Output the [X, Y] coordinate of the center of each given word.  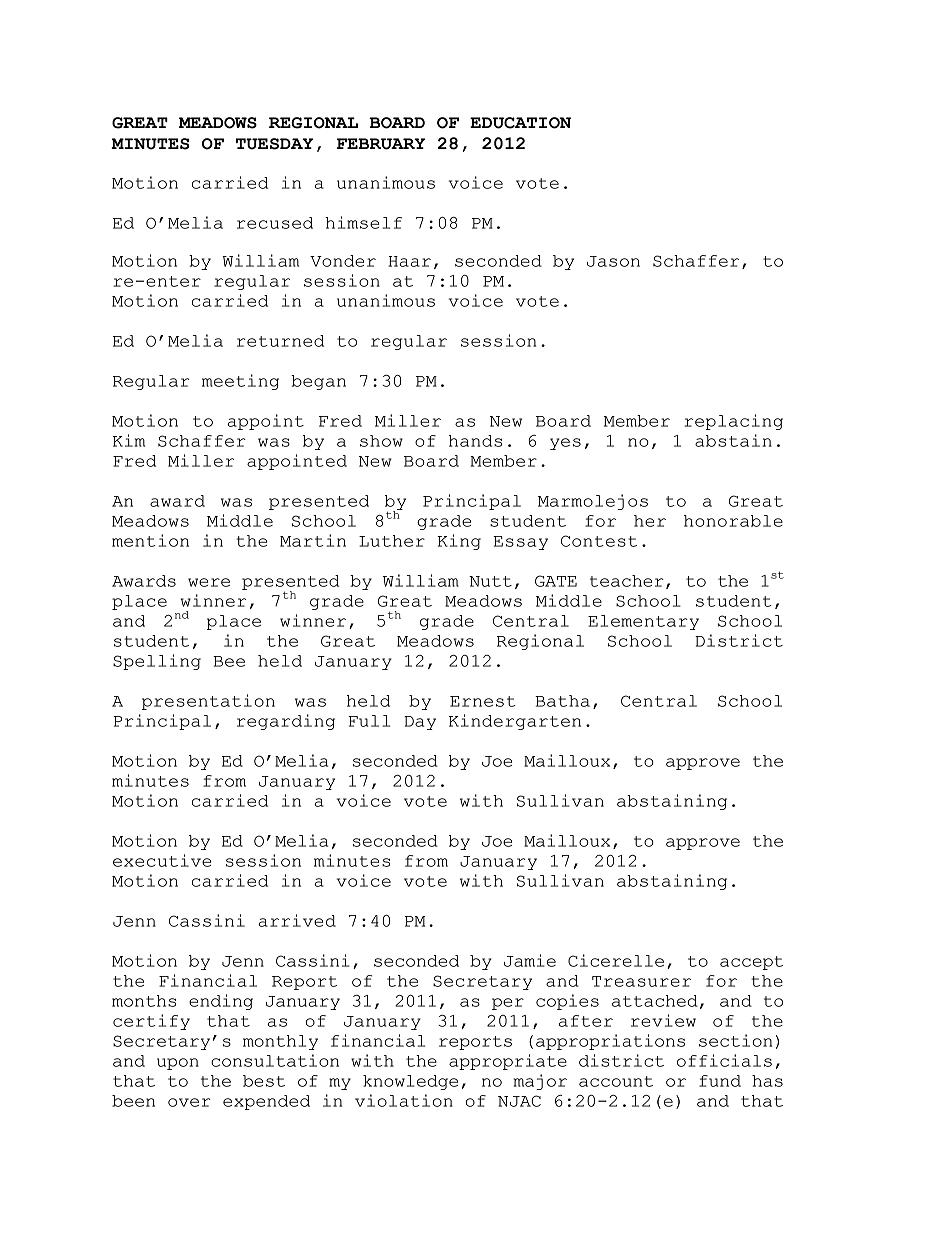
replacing [734, 422]
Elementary [643, 622]
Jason [613, 261]
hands [475, 441]
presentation [208, 702]
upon [178, 1064]
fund [720, 1081]
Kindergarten [515, 722]
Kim [129, 440]
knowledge [410, 1082]
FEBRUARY [381, 144]
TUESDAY [274, 144]
